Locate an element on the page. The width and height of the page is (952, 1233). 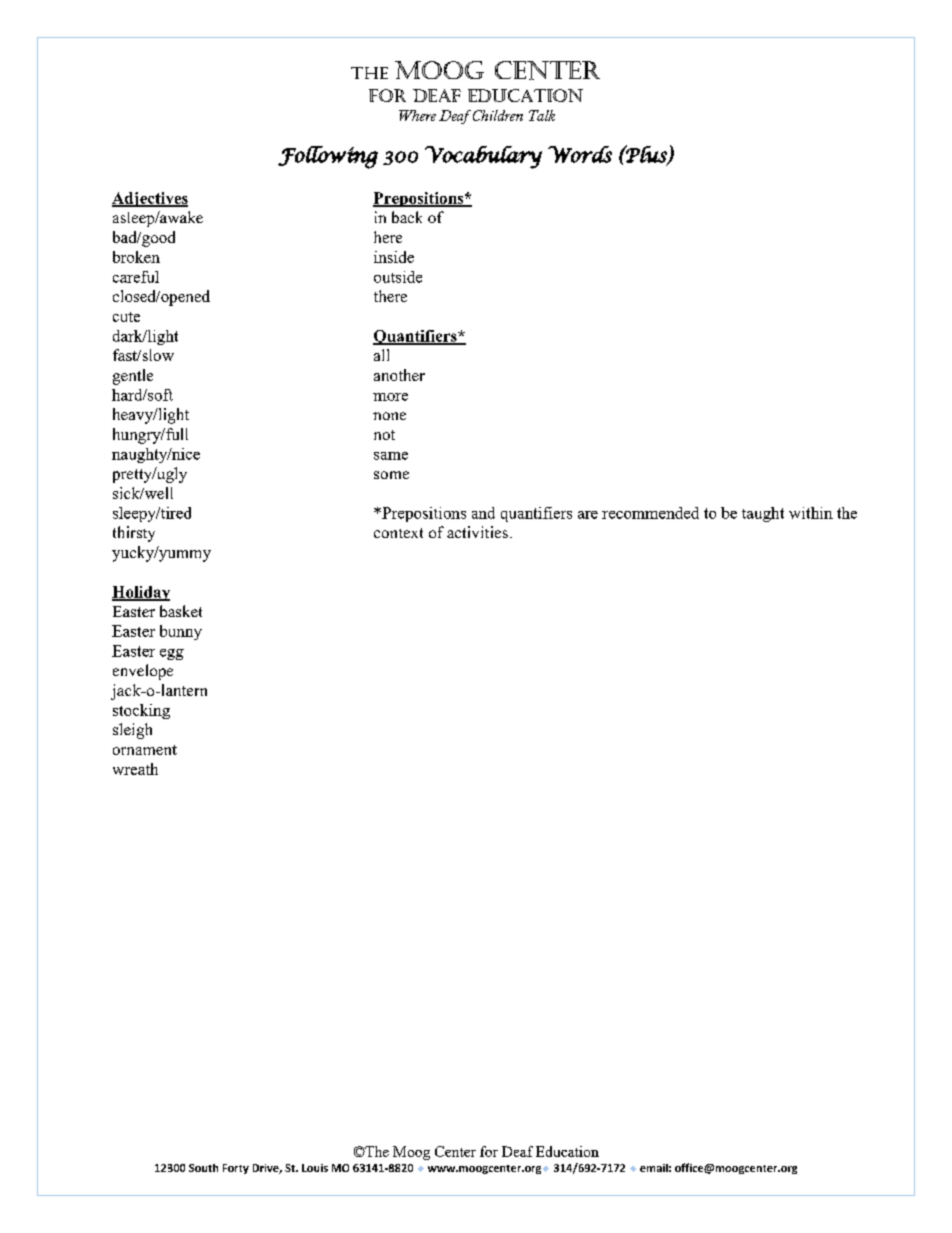
Louis is located at coordinates (315, 1168).
